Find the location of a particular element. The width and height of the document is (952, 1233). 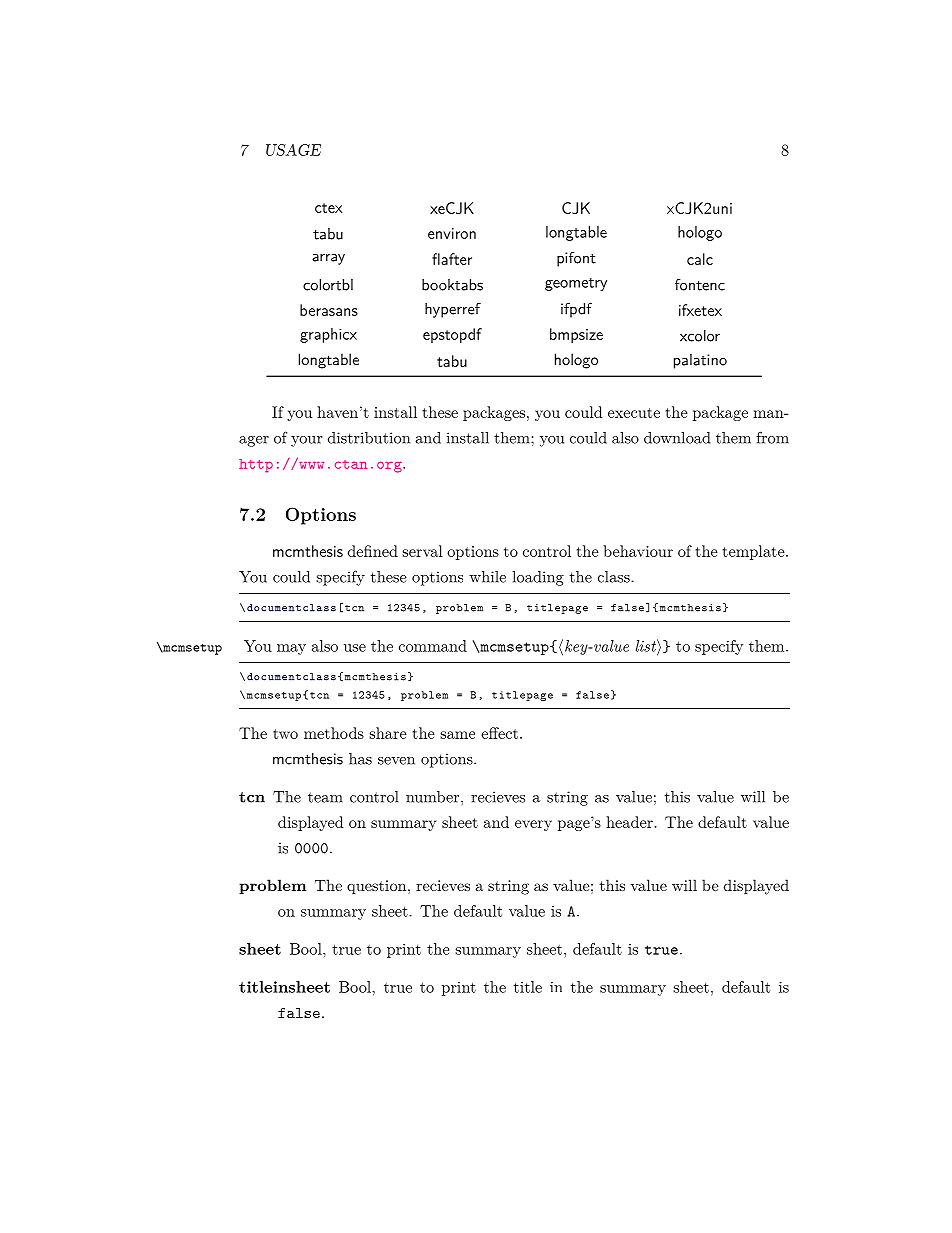

calc is located at coordinates (700, 259).
